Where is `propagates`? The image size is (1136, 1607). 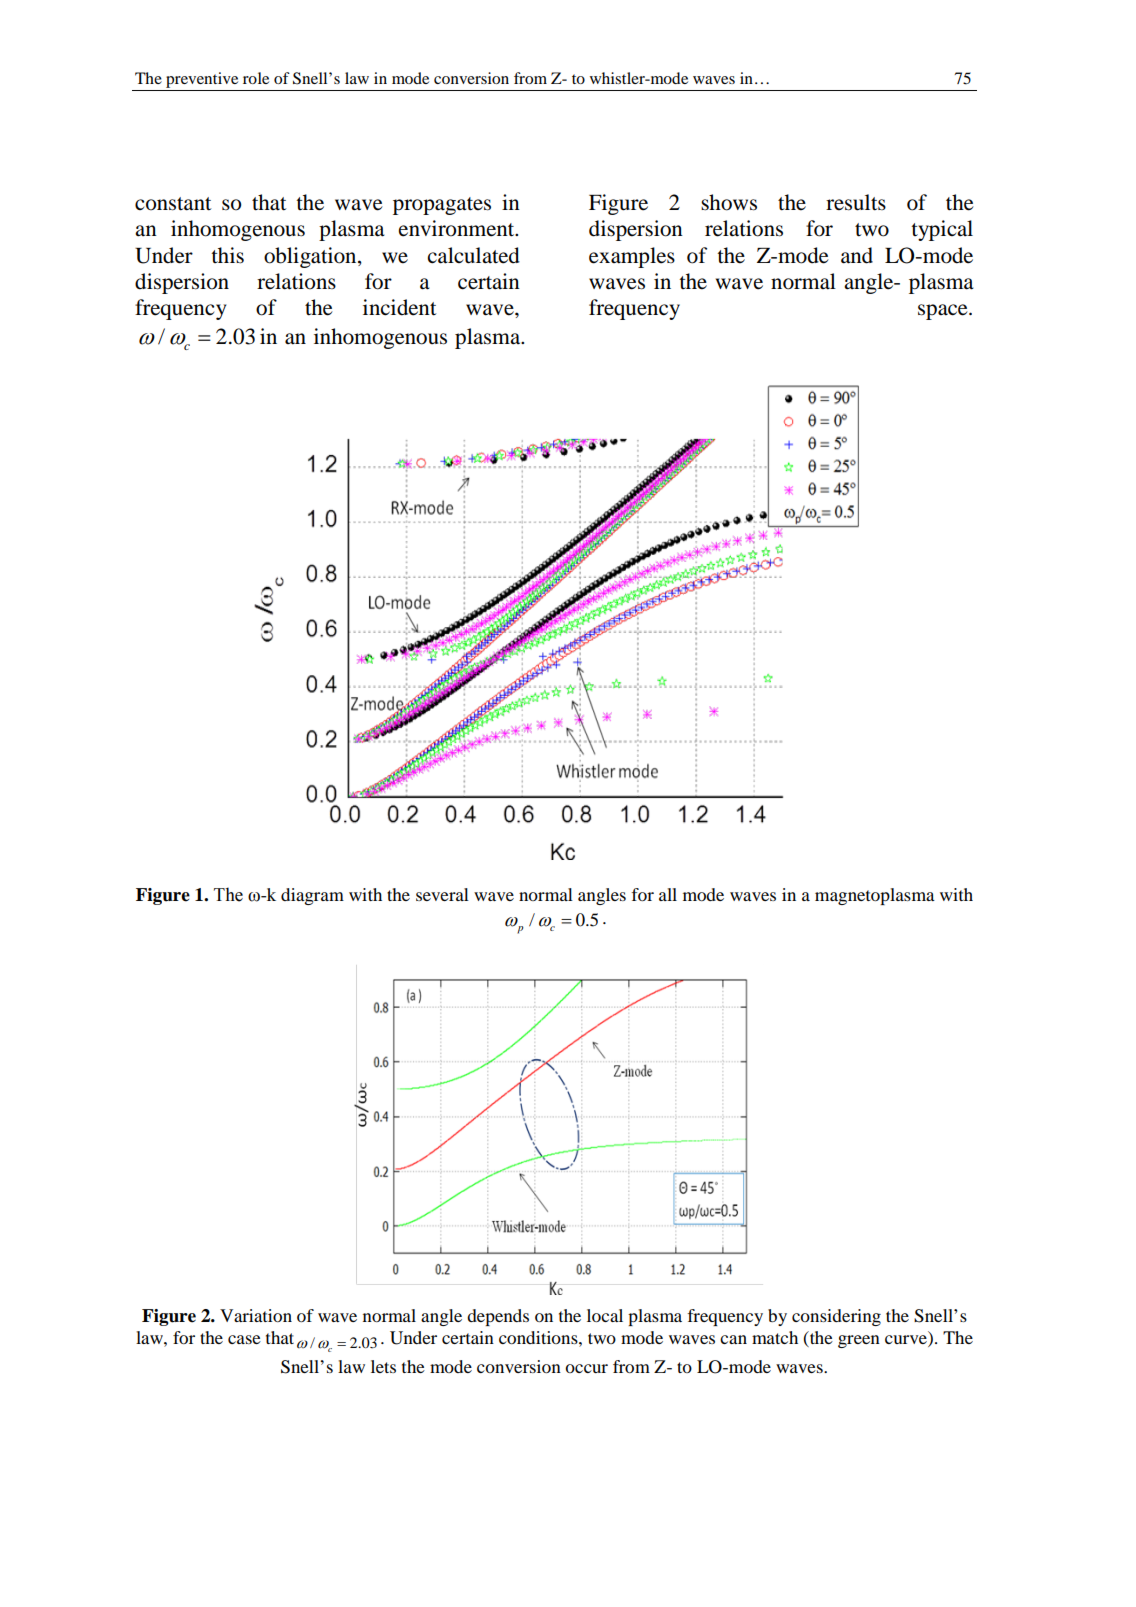 propagates is located at coordinates (442, 206).
